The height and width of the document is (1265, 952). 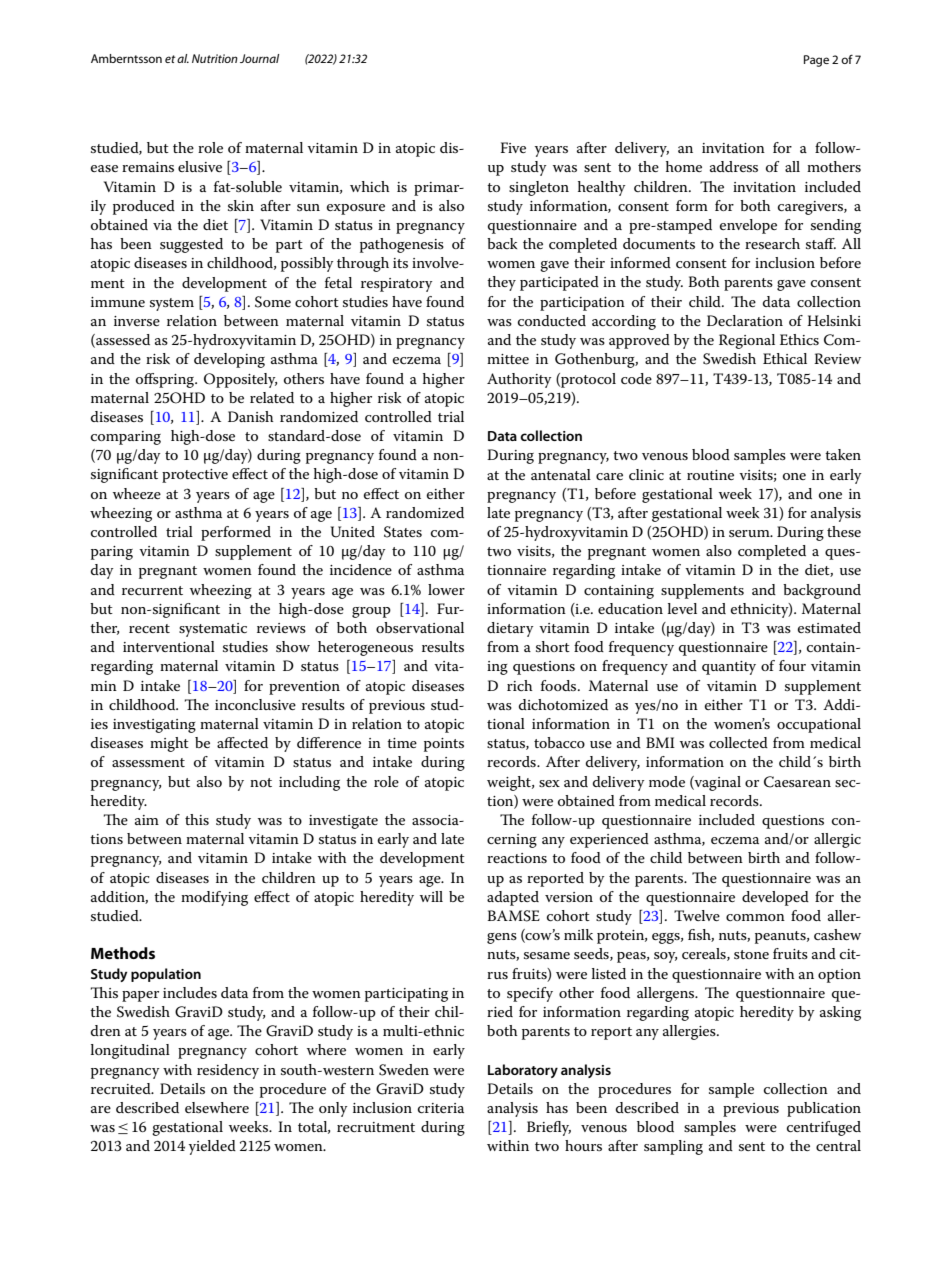 I want to click on centrifuged, so click(x=824, y=1128).
